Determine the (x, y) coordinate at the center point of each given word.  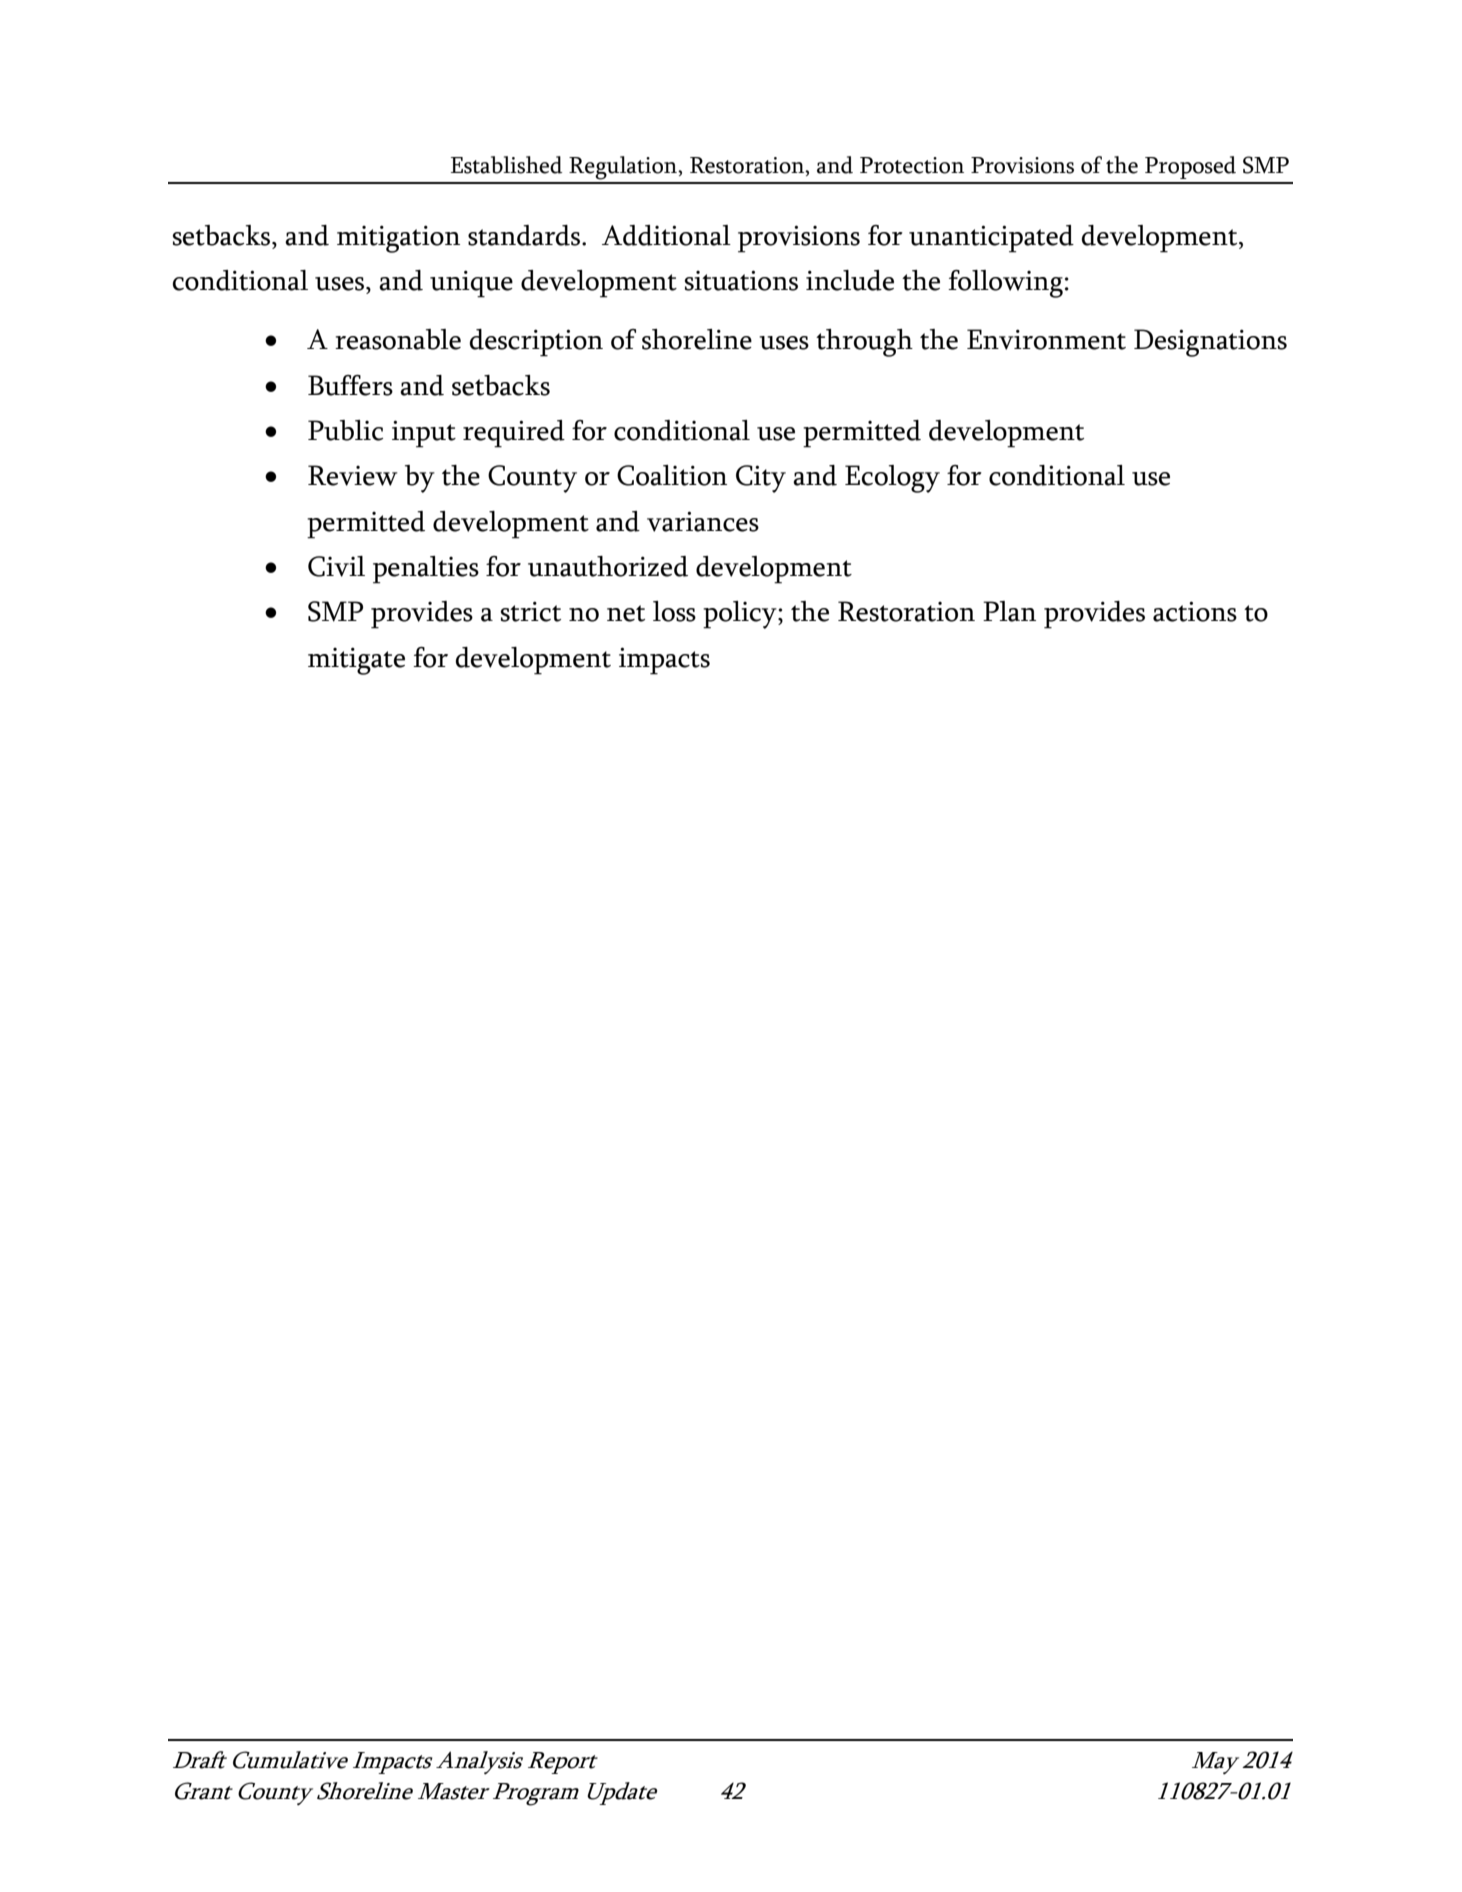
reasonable (398, 339)
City (761, 479)
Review (352, 475)
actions (1195, 611)
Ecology (892, 479)
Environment (1046, 339)
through (864, 343)
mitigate (356, 661)
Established (507, 165)
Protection (912, 165)
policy (741, 615)
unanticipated (991, 239)
